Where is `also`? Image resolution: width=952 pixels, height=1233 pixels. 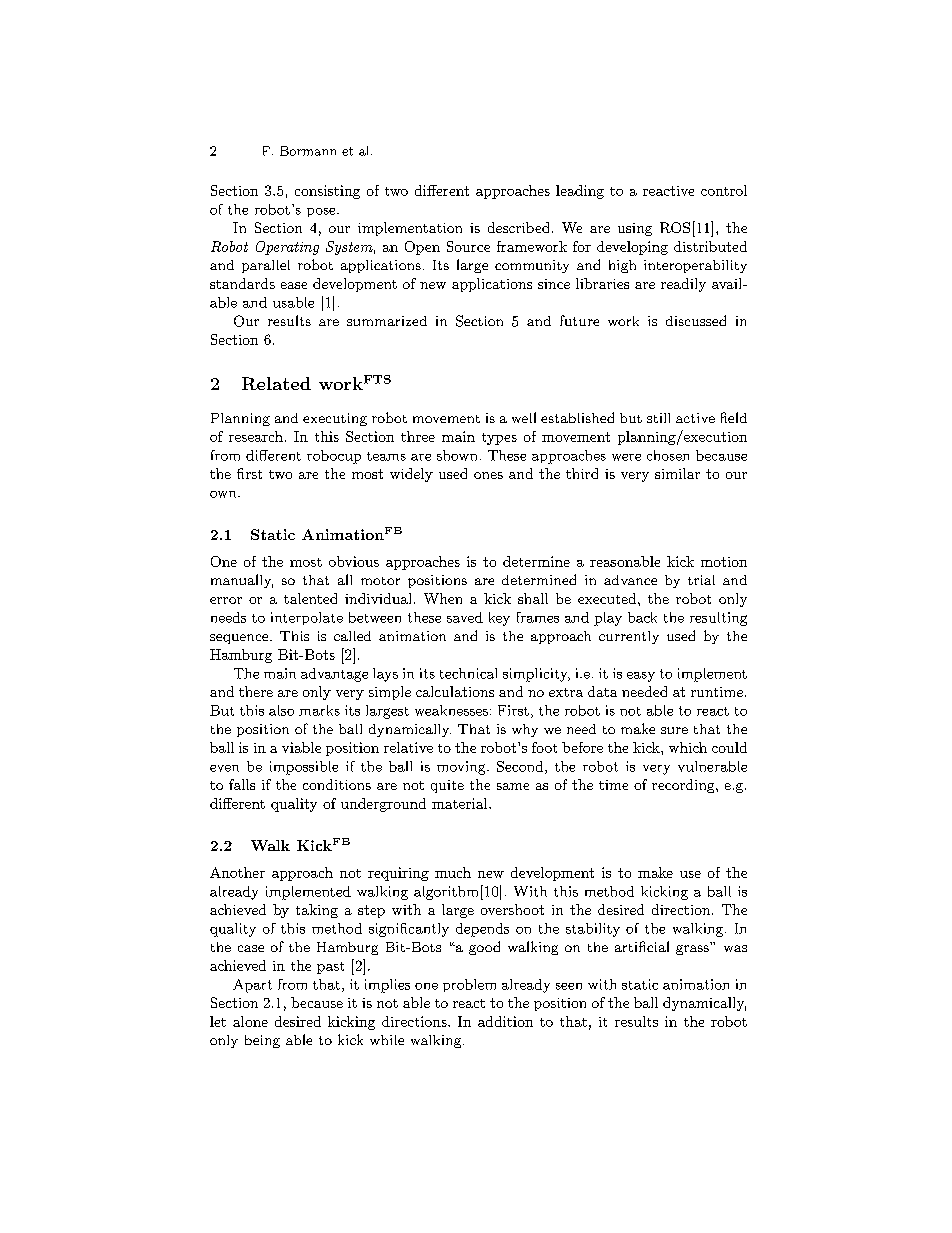 also is located at coordinates (281, 710).
